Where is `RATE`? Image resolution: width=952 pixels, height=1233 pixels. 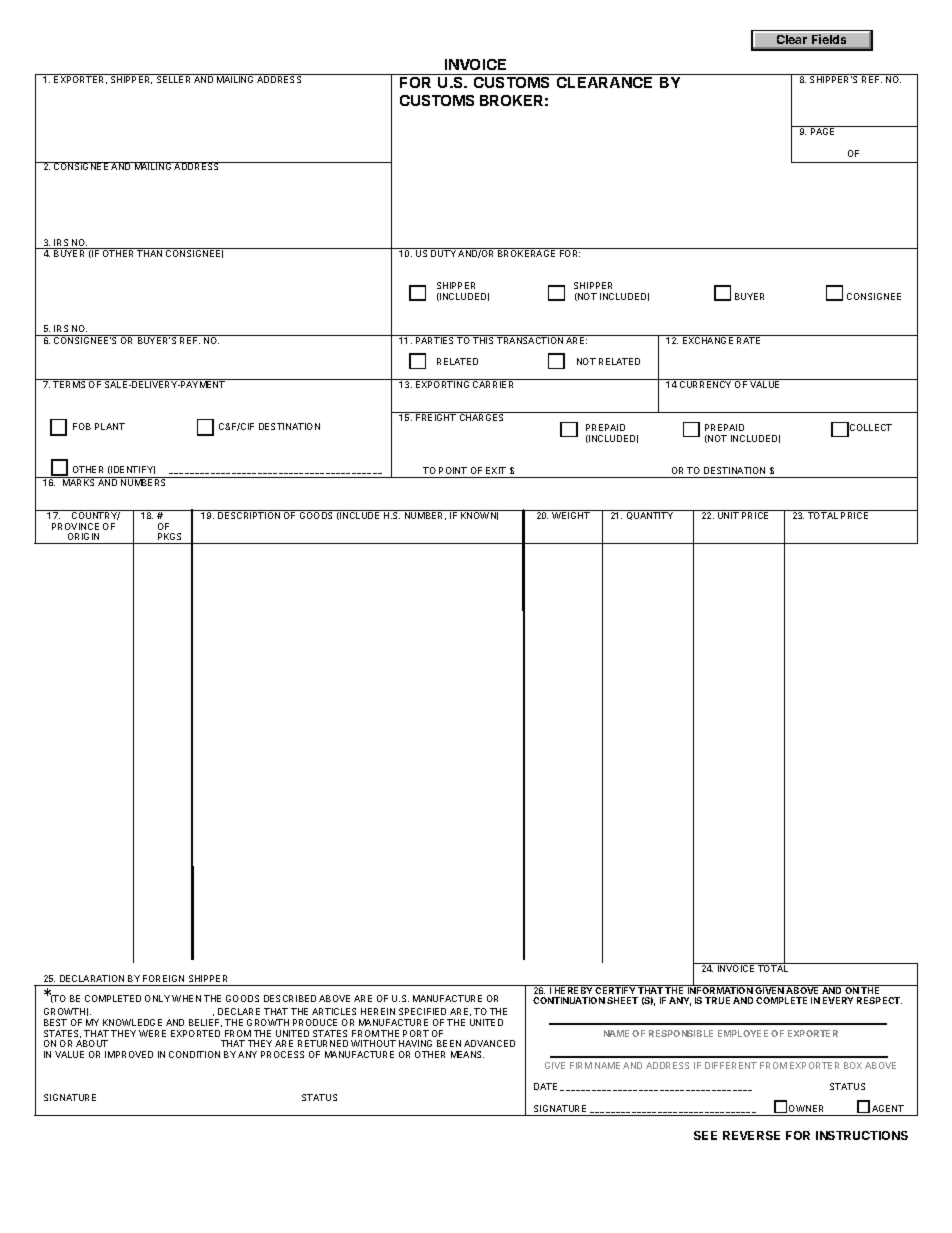 RATE is located at coordinates (749, 339).
